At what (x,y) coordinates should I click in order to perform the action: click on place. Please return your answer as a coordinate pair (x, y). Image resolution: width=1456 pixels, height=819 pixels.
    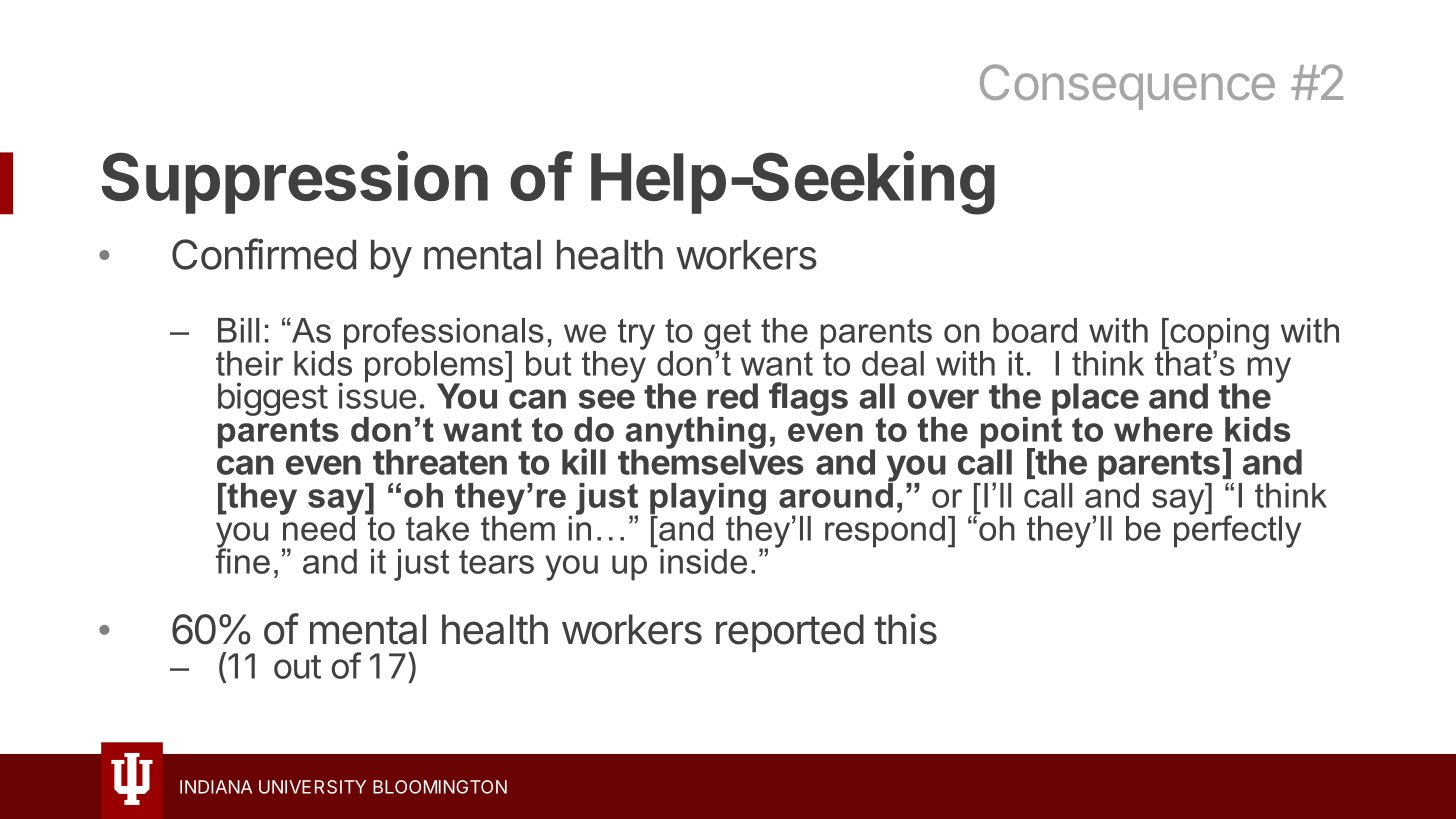
    Looking at the image, I should click on (1095, 400).
